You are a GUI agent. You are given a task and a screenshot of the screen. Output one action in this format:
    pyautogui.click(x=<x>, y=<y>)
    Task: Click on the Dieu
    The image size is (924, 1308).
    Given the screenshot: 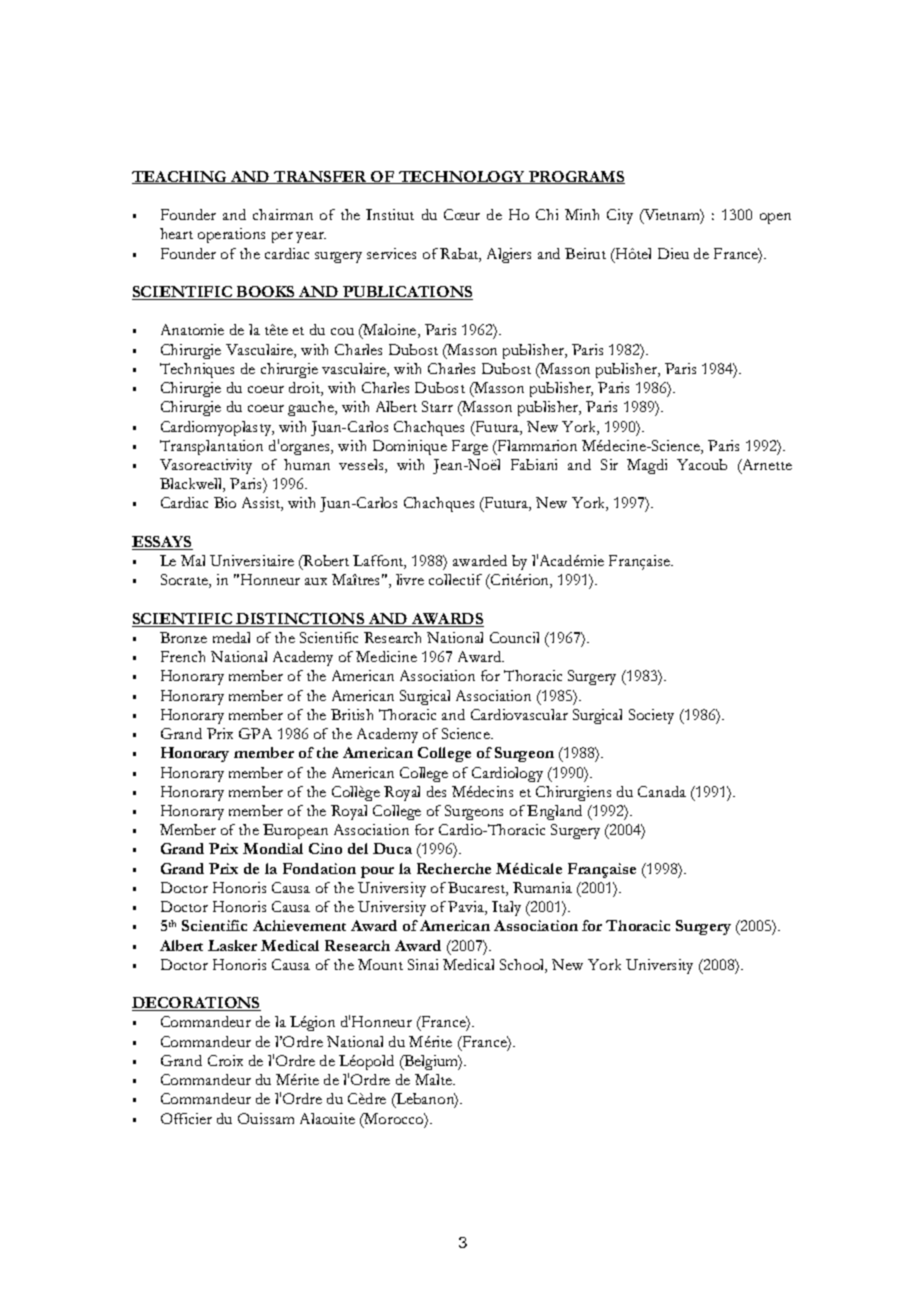 What is the action you would take?
    pyautogui.click(x=673, y=253)
